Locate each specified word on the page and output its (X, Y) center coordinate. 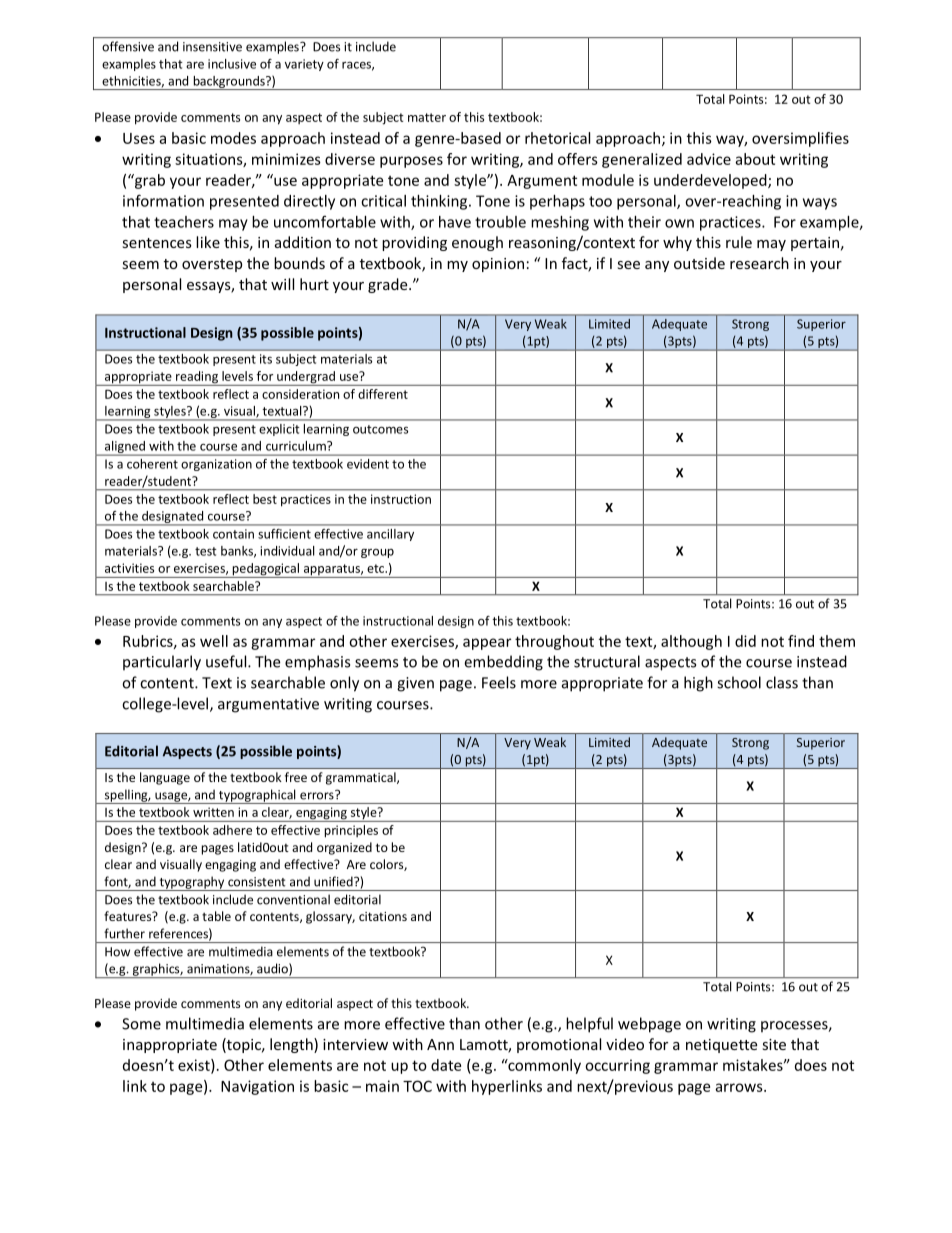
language (165, 778)
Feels (499, 682)
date (446, 1065)
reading (197, 378)
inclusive (232, 64)
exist (195, 1066)
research (759, 263)
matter (427, 117)
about (755, 159)
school (739, 682)
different (383, 394)
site (774, 1044)
